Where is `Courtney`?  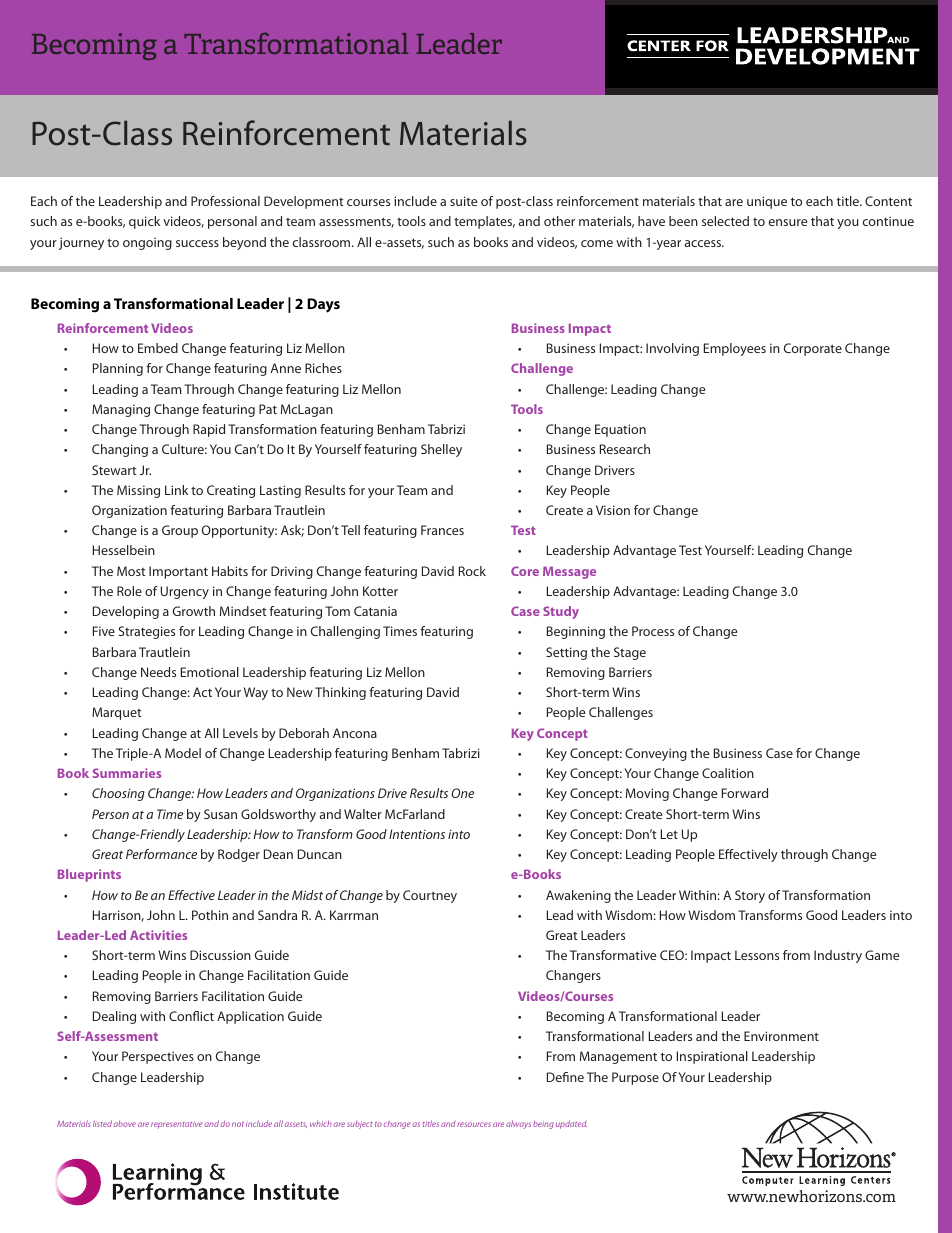
Courtney is located at coordinates (430, 896).
